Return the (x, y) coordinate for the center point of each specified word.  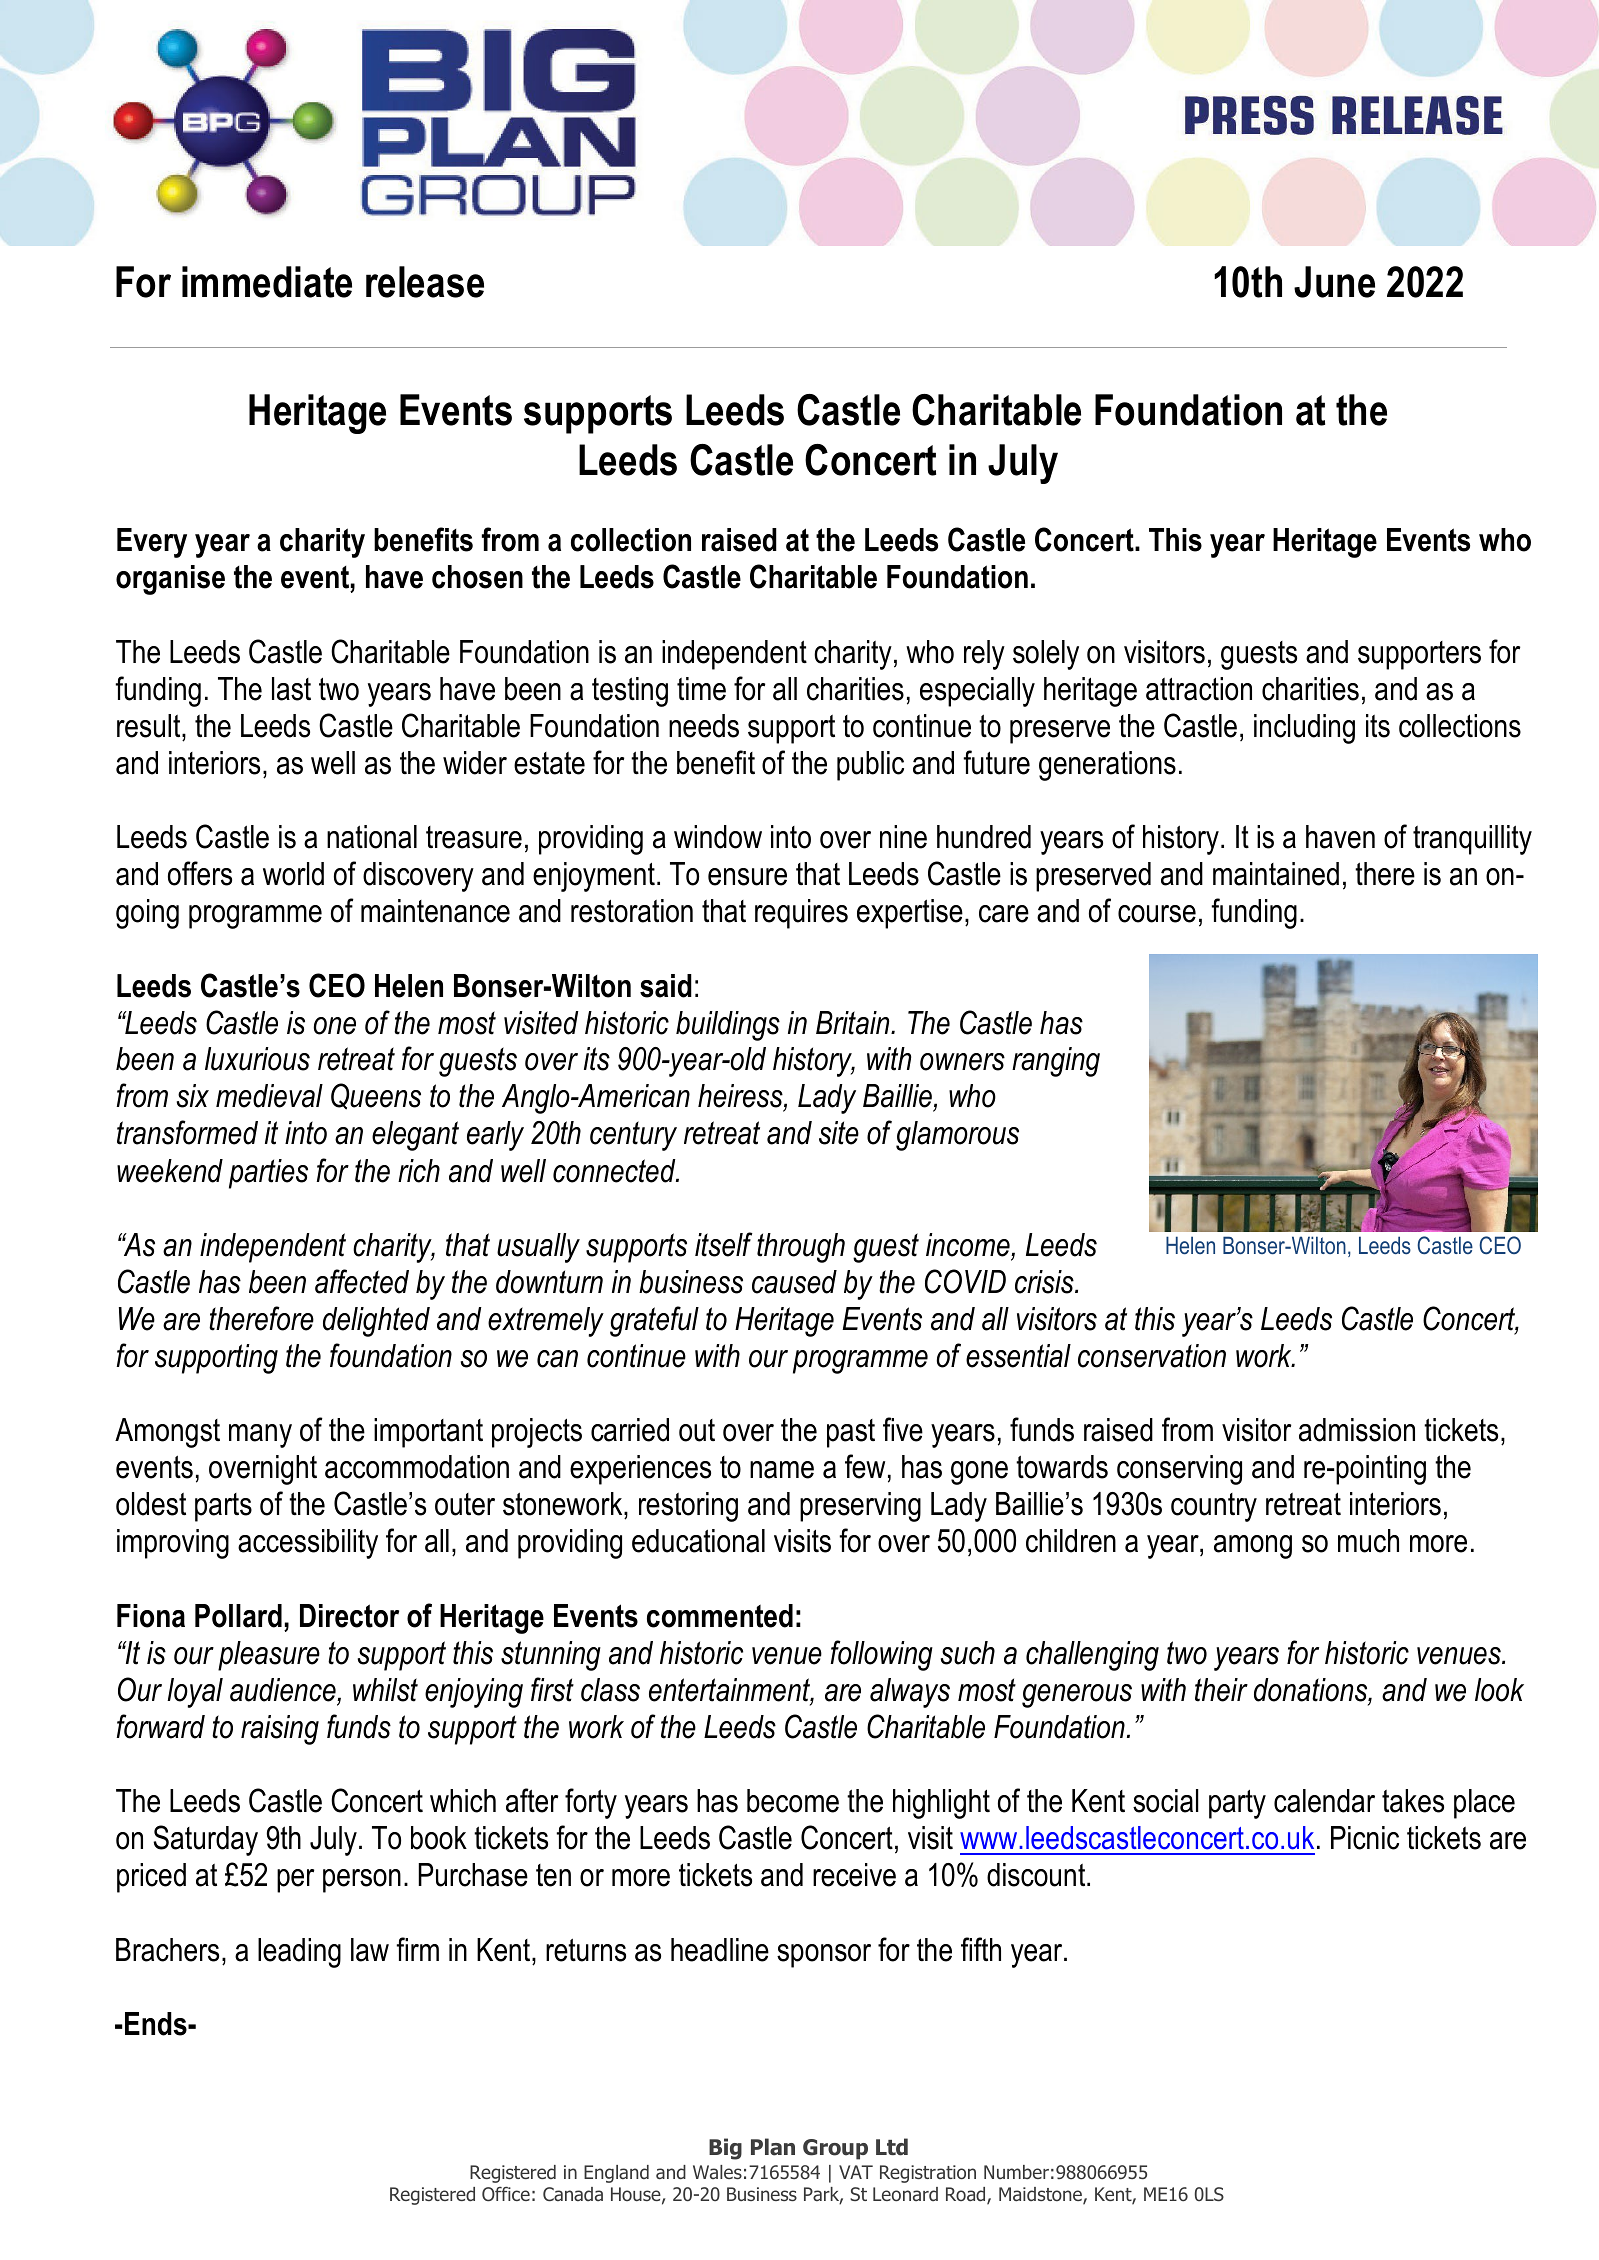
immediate (267, 282)
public (870, 766)
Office (506, 2194)
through (801, 1248)
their (1221, 1690)
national (372, 837)
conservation (1152, 1356)
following (881, 1655)
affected (362, 1281)
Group (835, 2149)
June (1334, 282)
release (425, 282)
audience (284, 1690)
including (1304, 729)
